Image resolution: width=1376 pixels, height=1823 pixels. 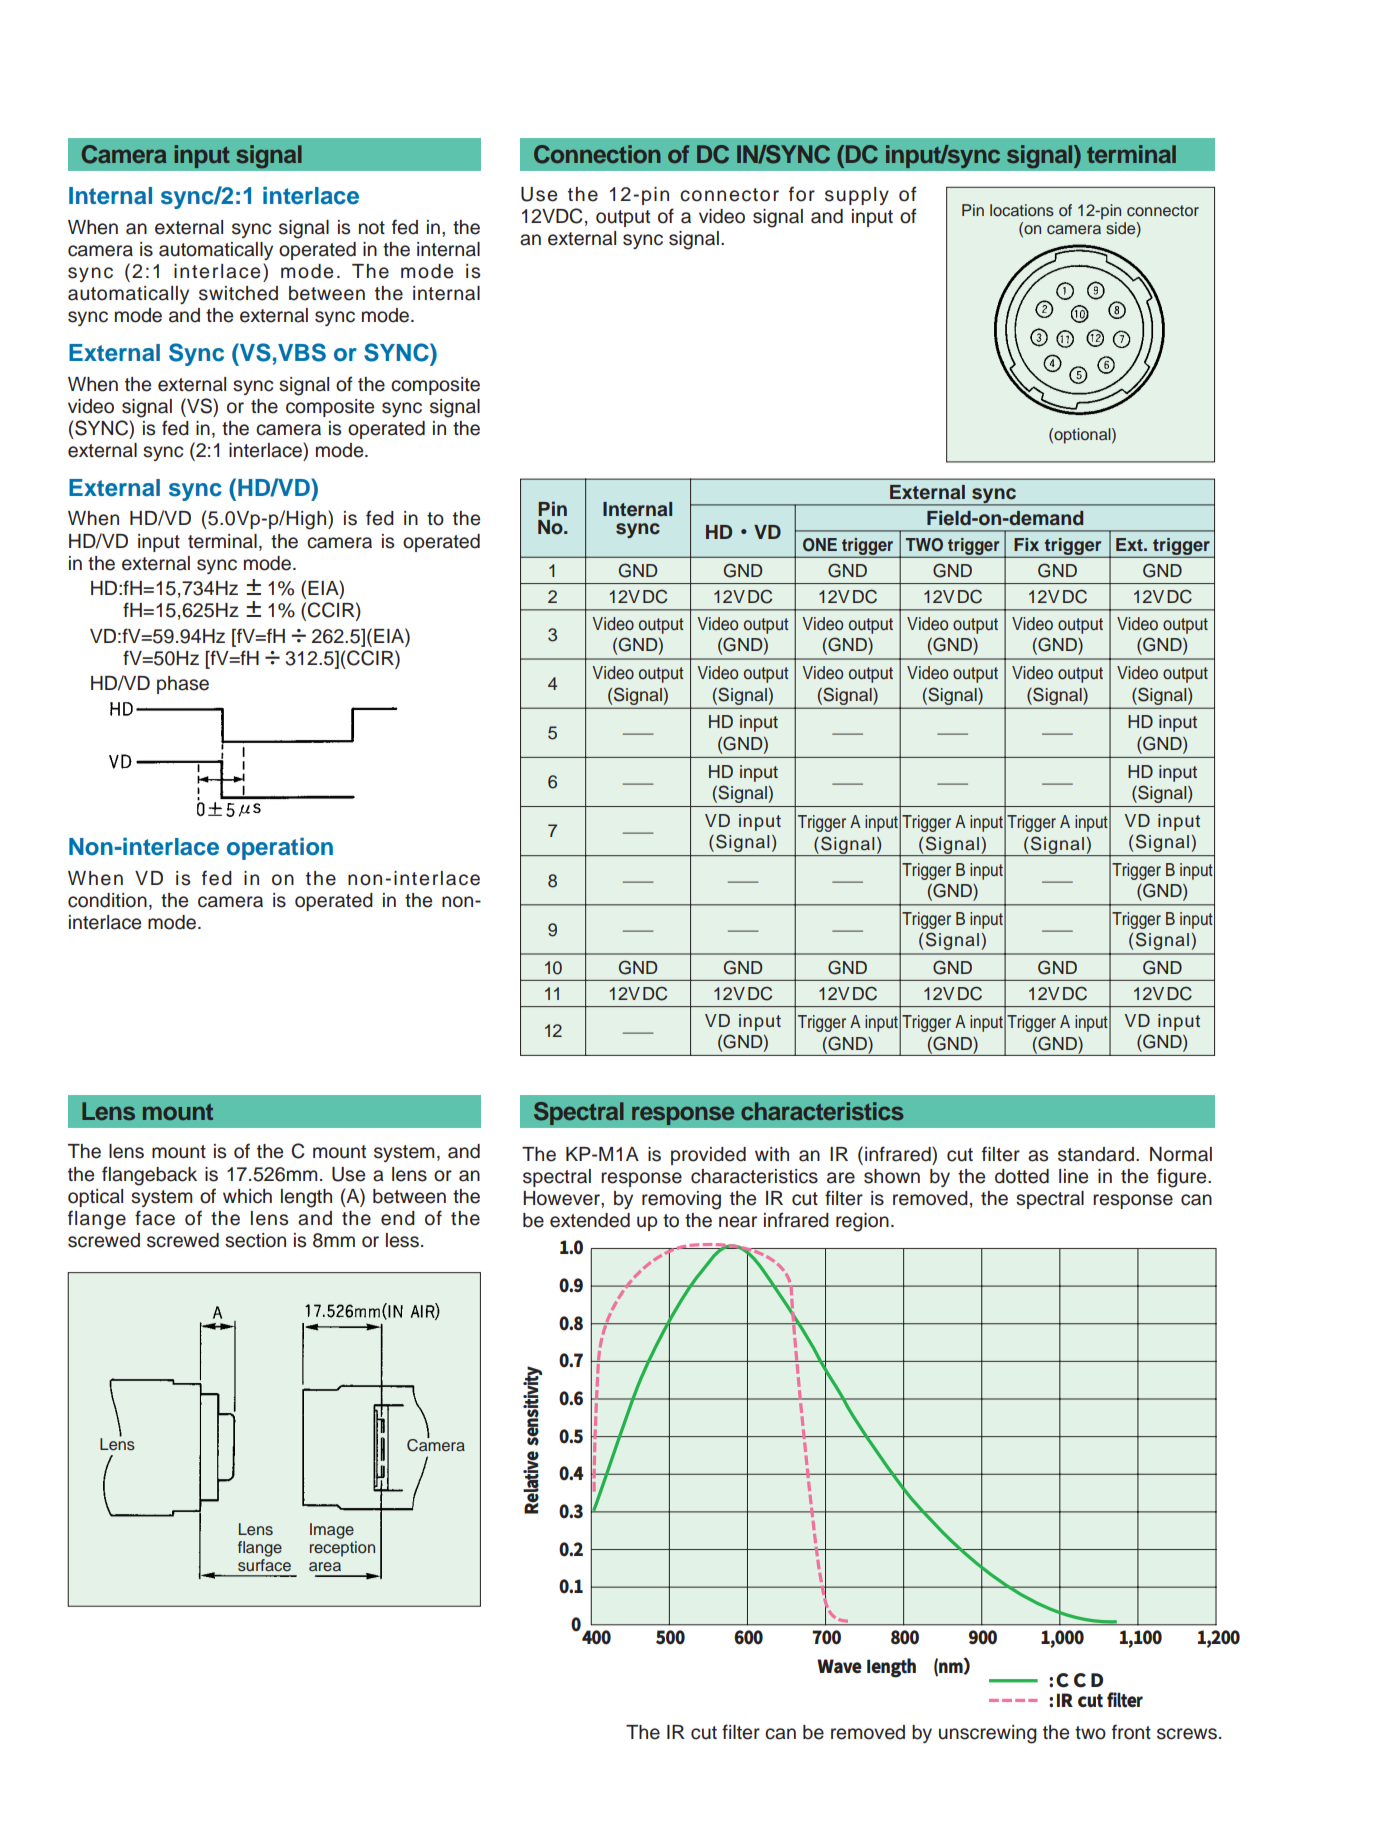 What do you see at coordinates (1022, 210) in the screenshot?
I see `locations` at bounding box center [1022, 210].
